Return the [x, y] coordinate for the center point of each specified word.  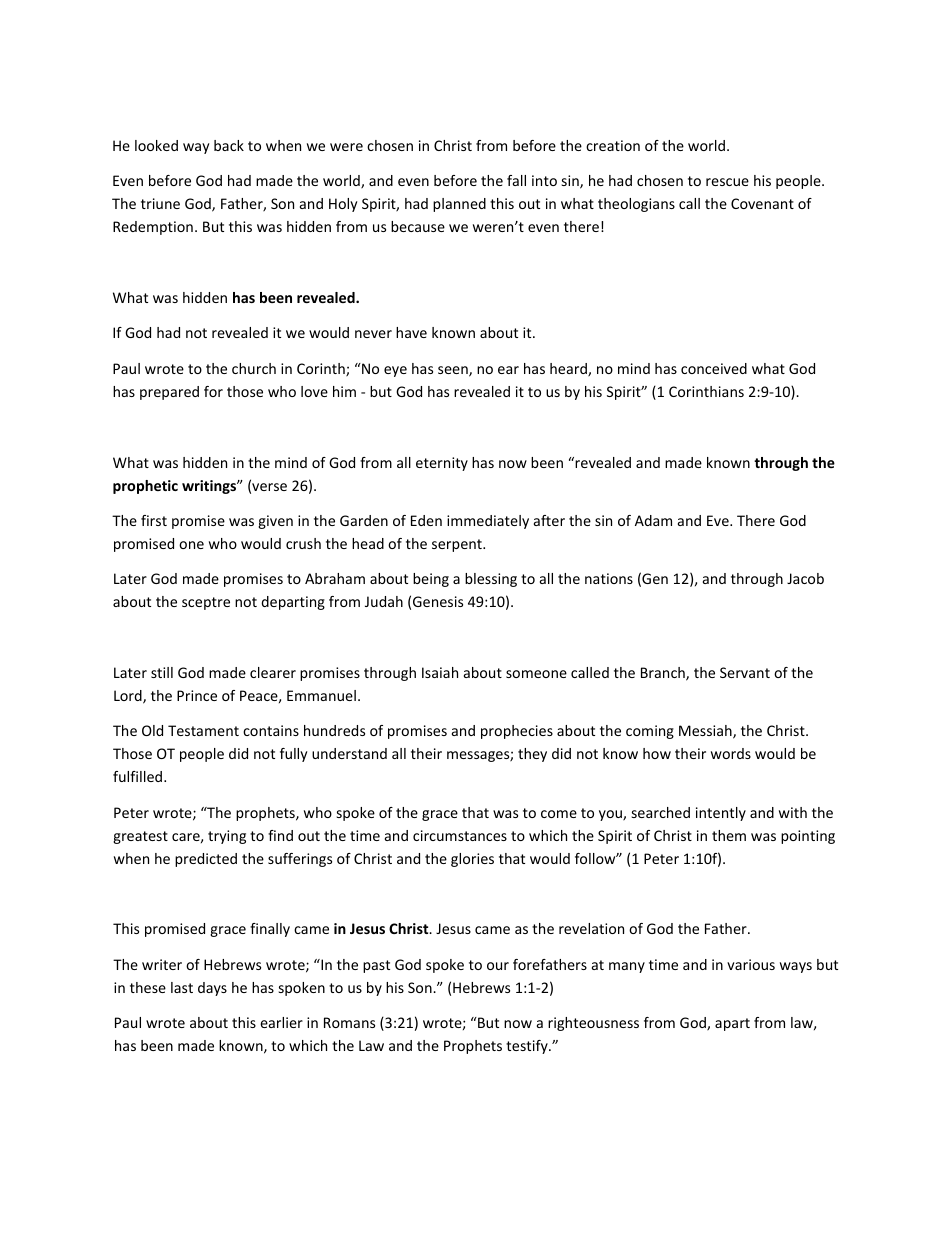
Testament [203, 730]
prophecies [517, 732]
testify [528, 1047]
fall [516, 180]
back [229, 145]
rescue [727, 182]
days [212, 989]
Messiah [706, 732]
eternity [442, 464]
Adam [653, 520]
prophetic [145, 487]
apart [732, 1024]
